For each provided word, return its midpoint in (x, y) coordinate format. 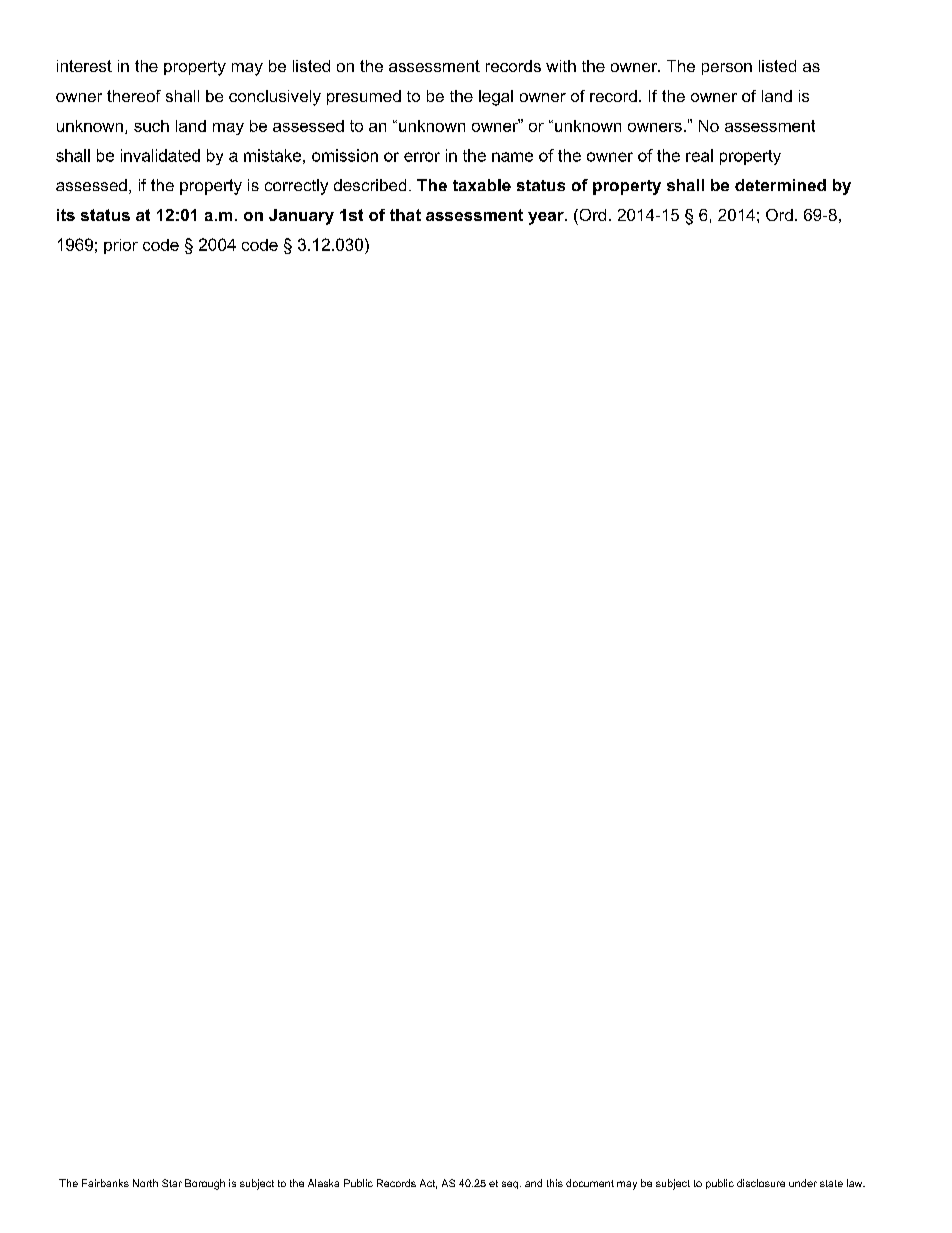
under (803, 1183)
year (547, 218)
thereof (134, 96)
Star (172, 1183)
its (66, 215)
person (727, 69)
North (145, 1183)
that (405, 215)
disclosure (761, 1183)
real (699, 155)
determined (780, 185)
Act (428, 1184)
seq (510, 1185)
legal (496, 98)
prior (121, 246)
